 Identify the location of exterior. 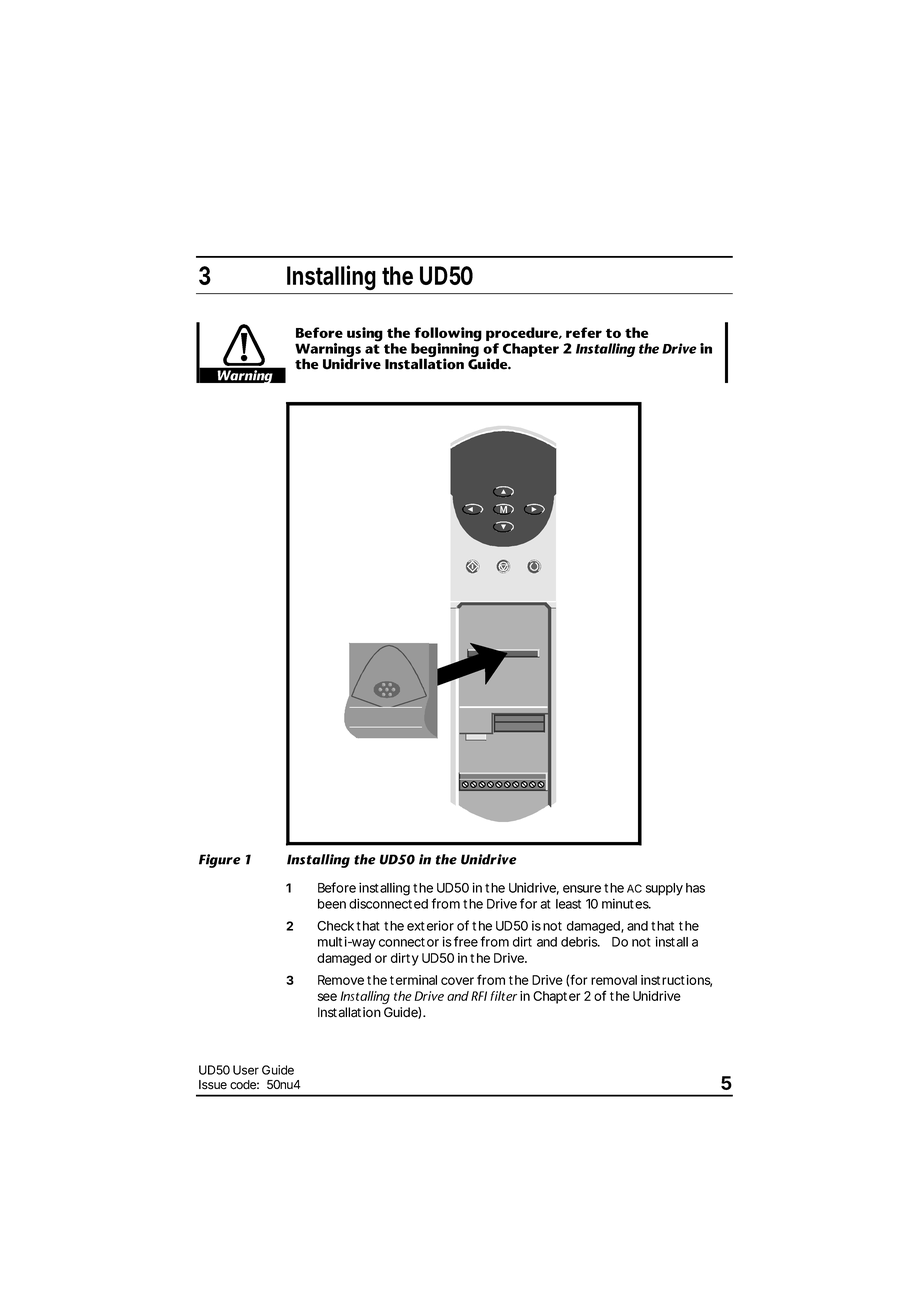
(430, 925).
